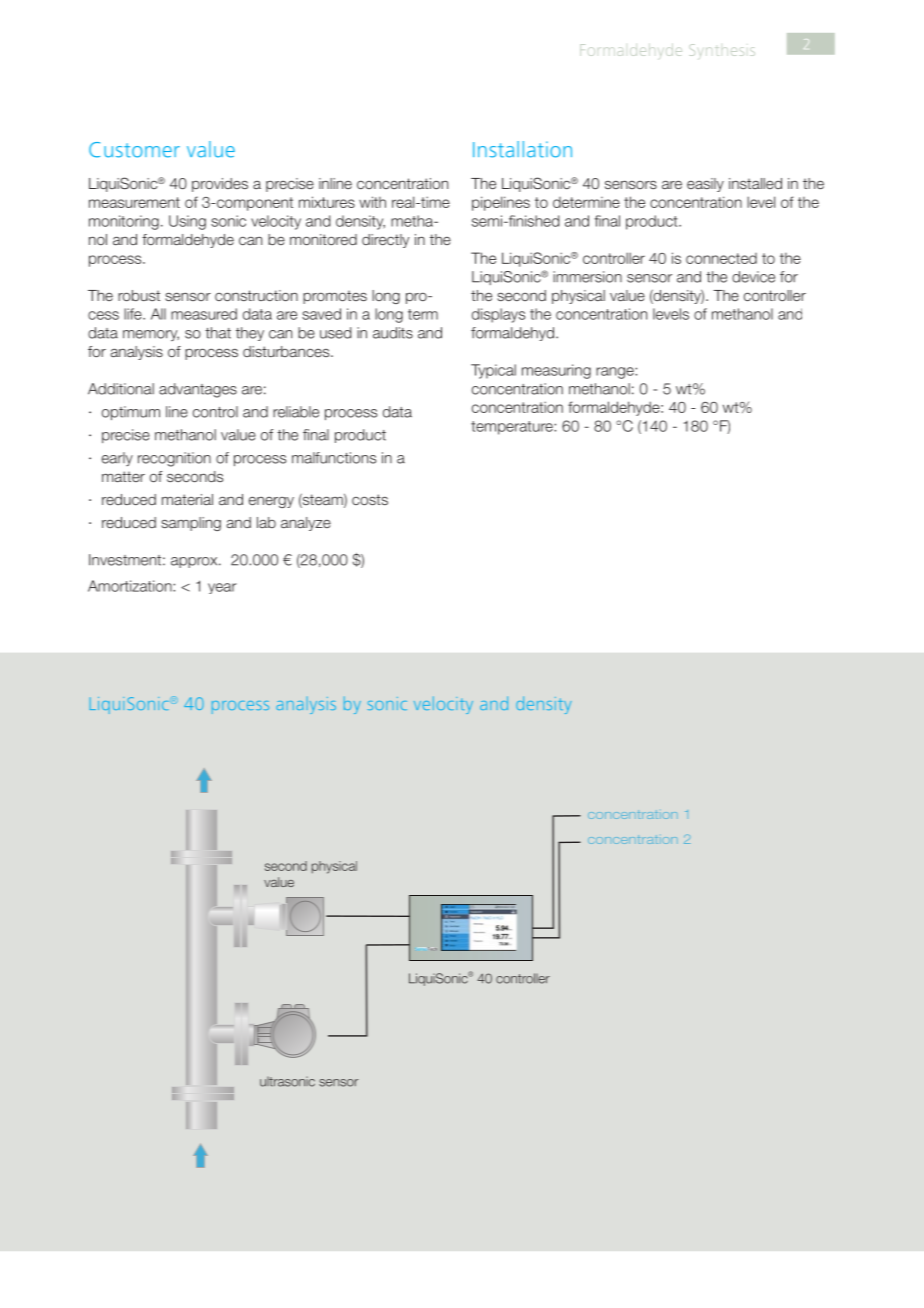  I want to click on range, so click(616, 373).
